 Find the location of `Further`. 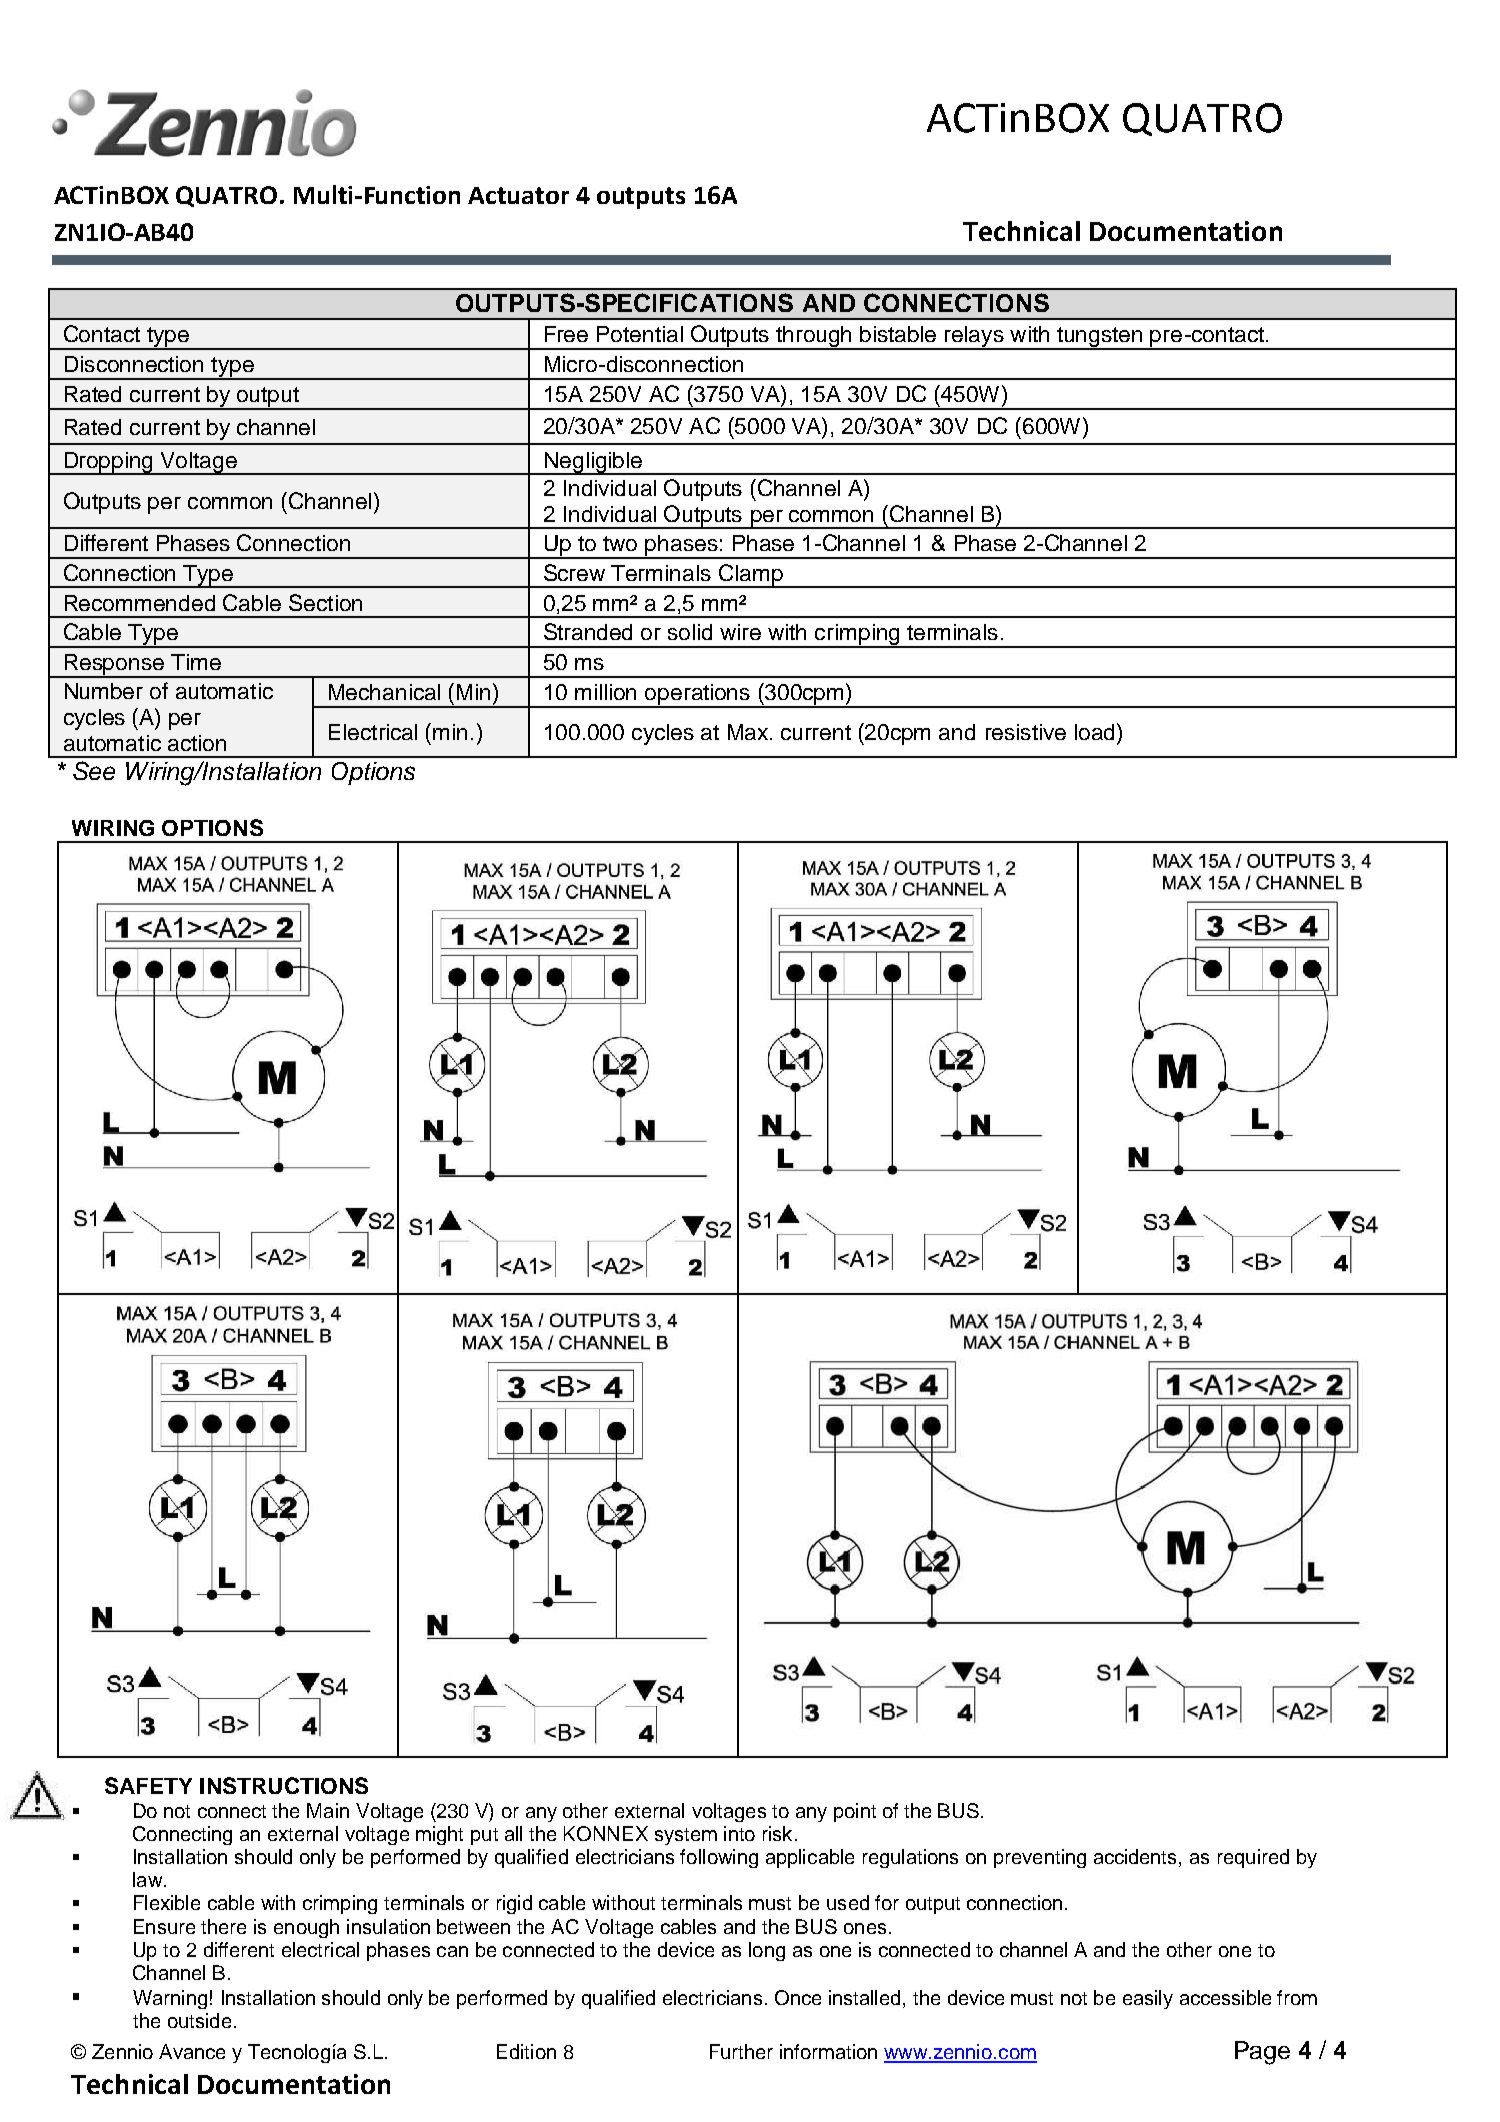

Further is located at coordinates (741, 2051).
